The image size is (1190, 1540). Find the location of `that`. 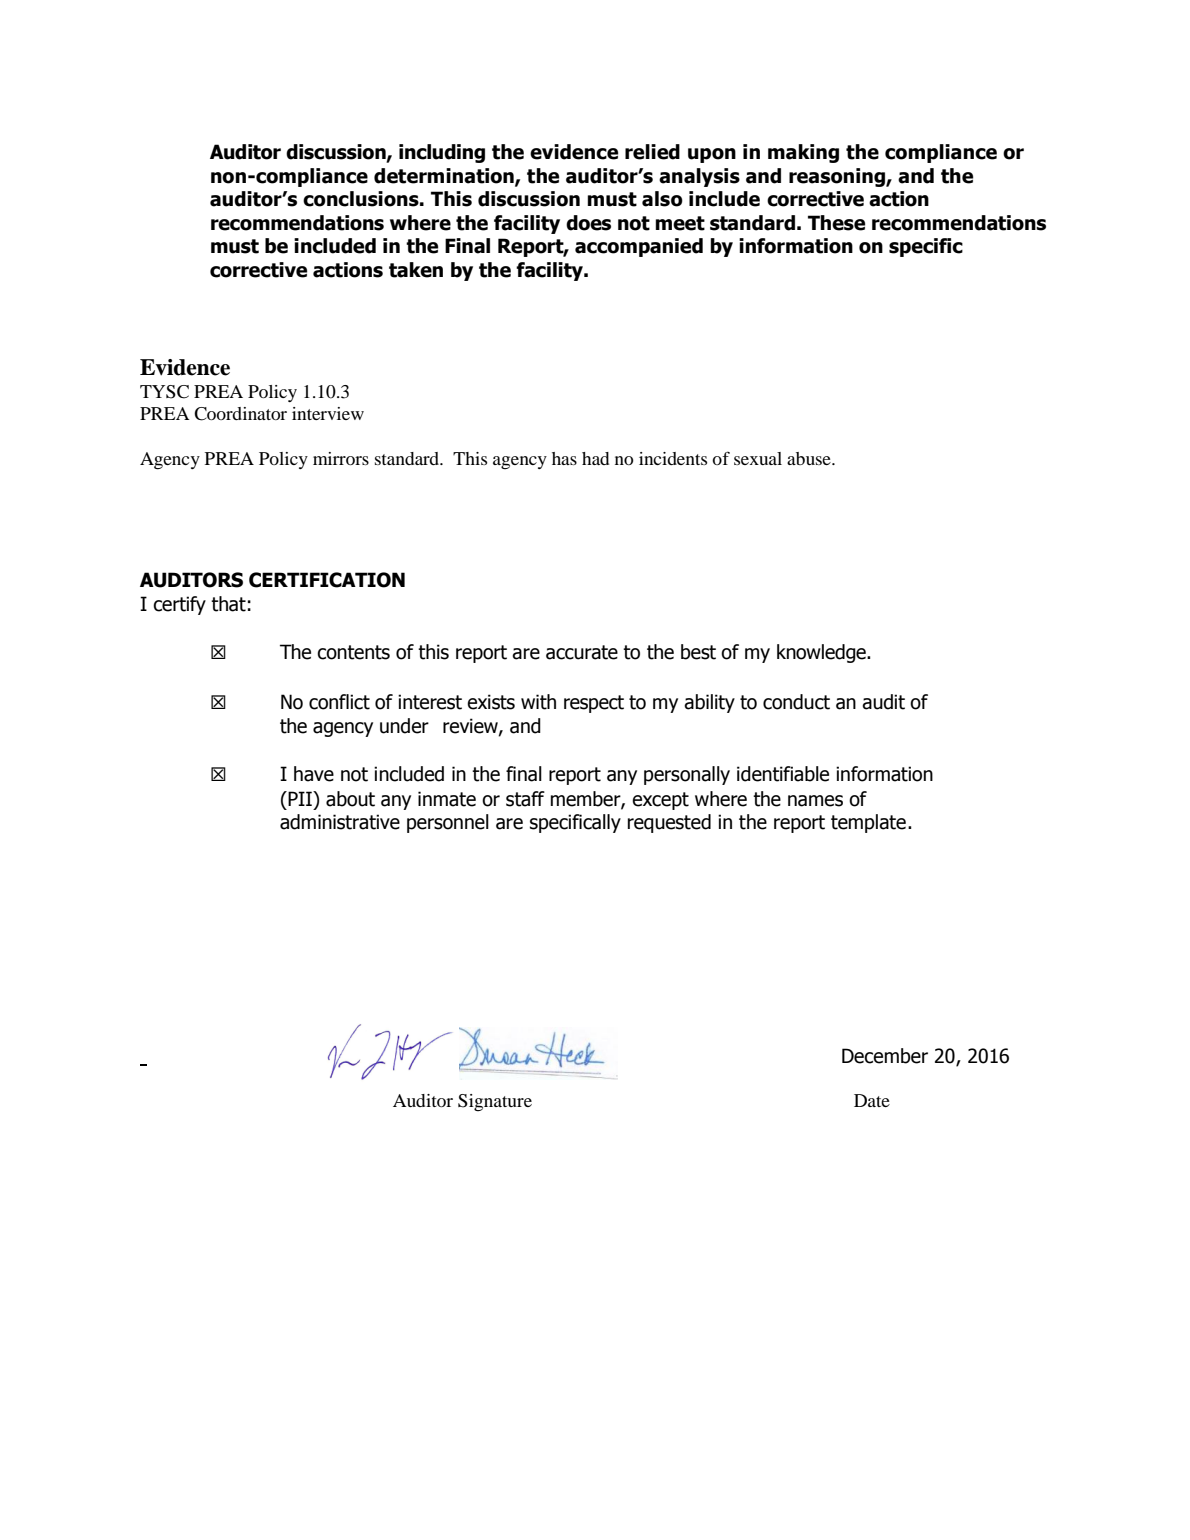

that is located at coordinates (228, 604).
